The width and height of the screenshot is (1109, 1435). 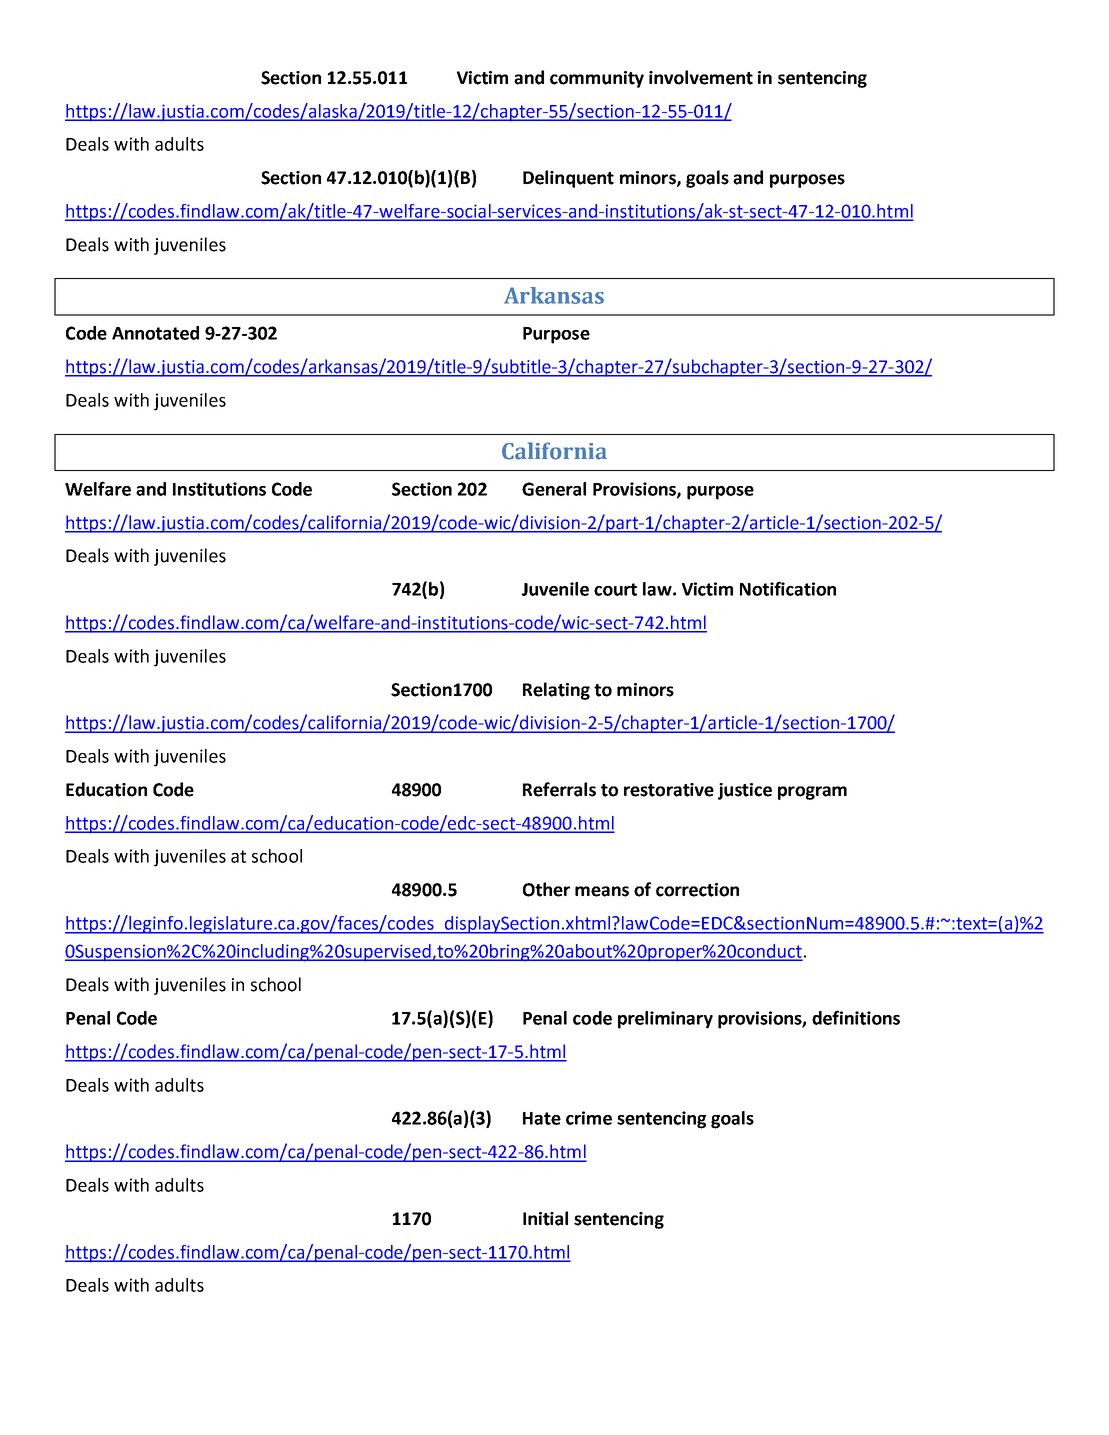 I want to click on crime, so click(x=589, y=1118).
